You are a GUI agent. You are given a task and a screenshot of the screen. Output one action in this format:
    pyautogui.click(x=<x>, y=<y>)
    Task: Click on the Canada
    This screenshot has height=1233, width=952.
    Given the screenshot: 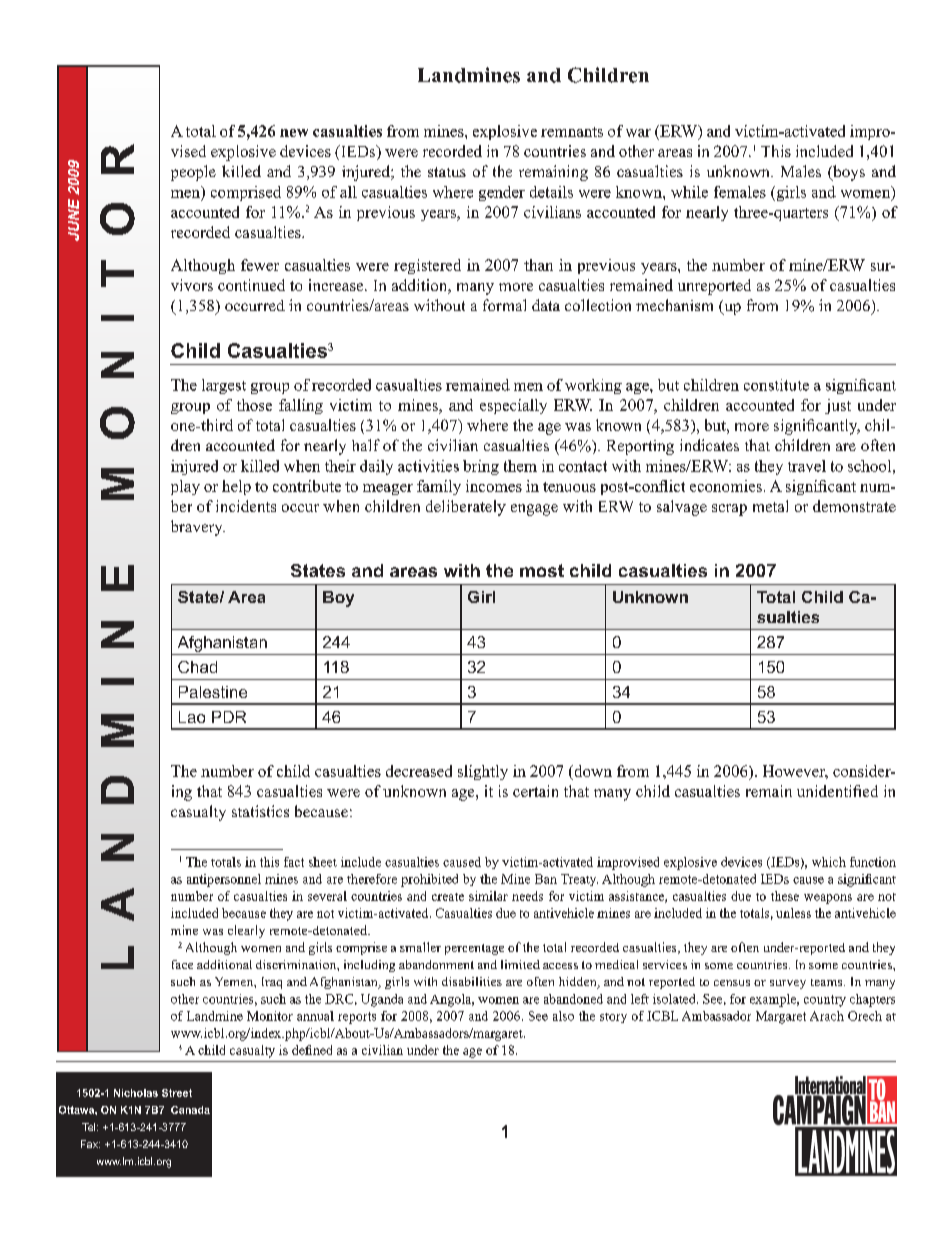 What is the action you would take?
    pyautogui.click(x=190, y=1110)
